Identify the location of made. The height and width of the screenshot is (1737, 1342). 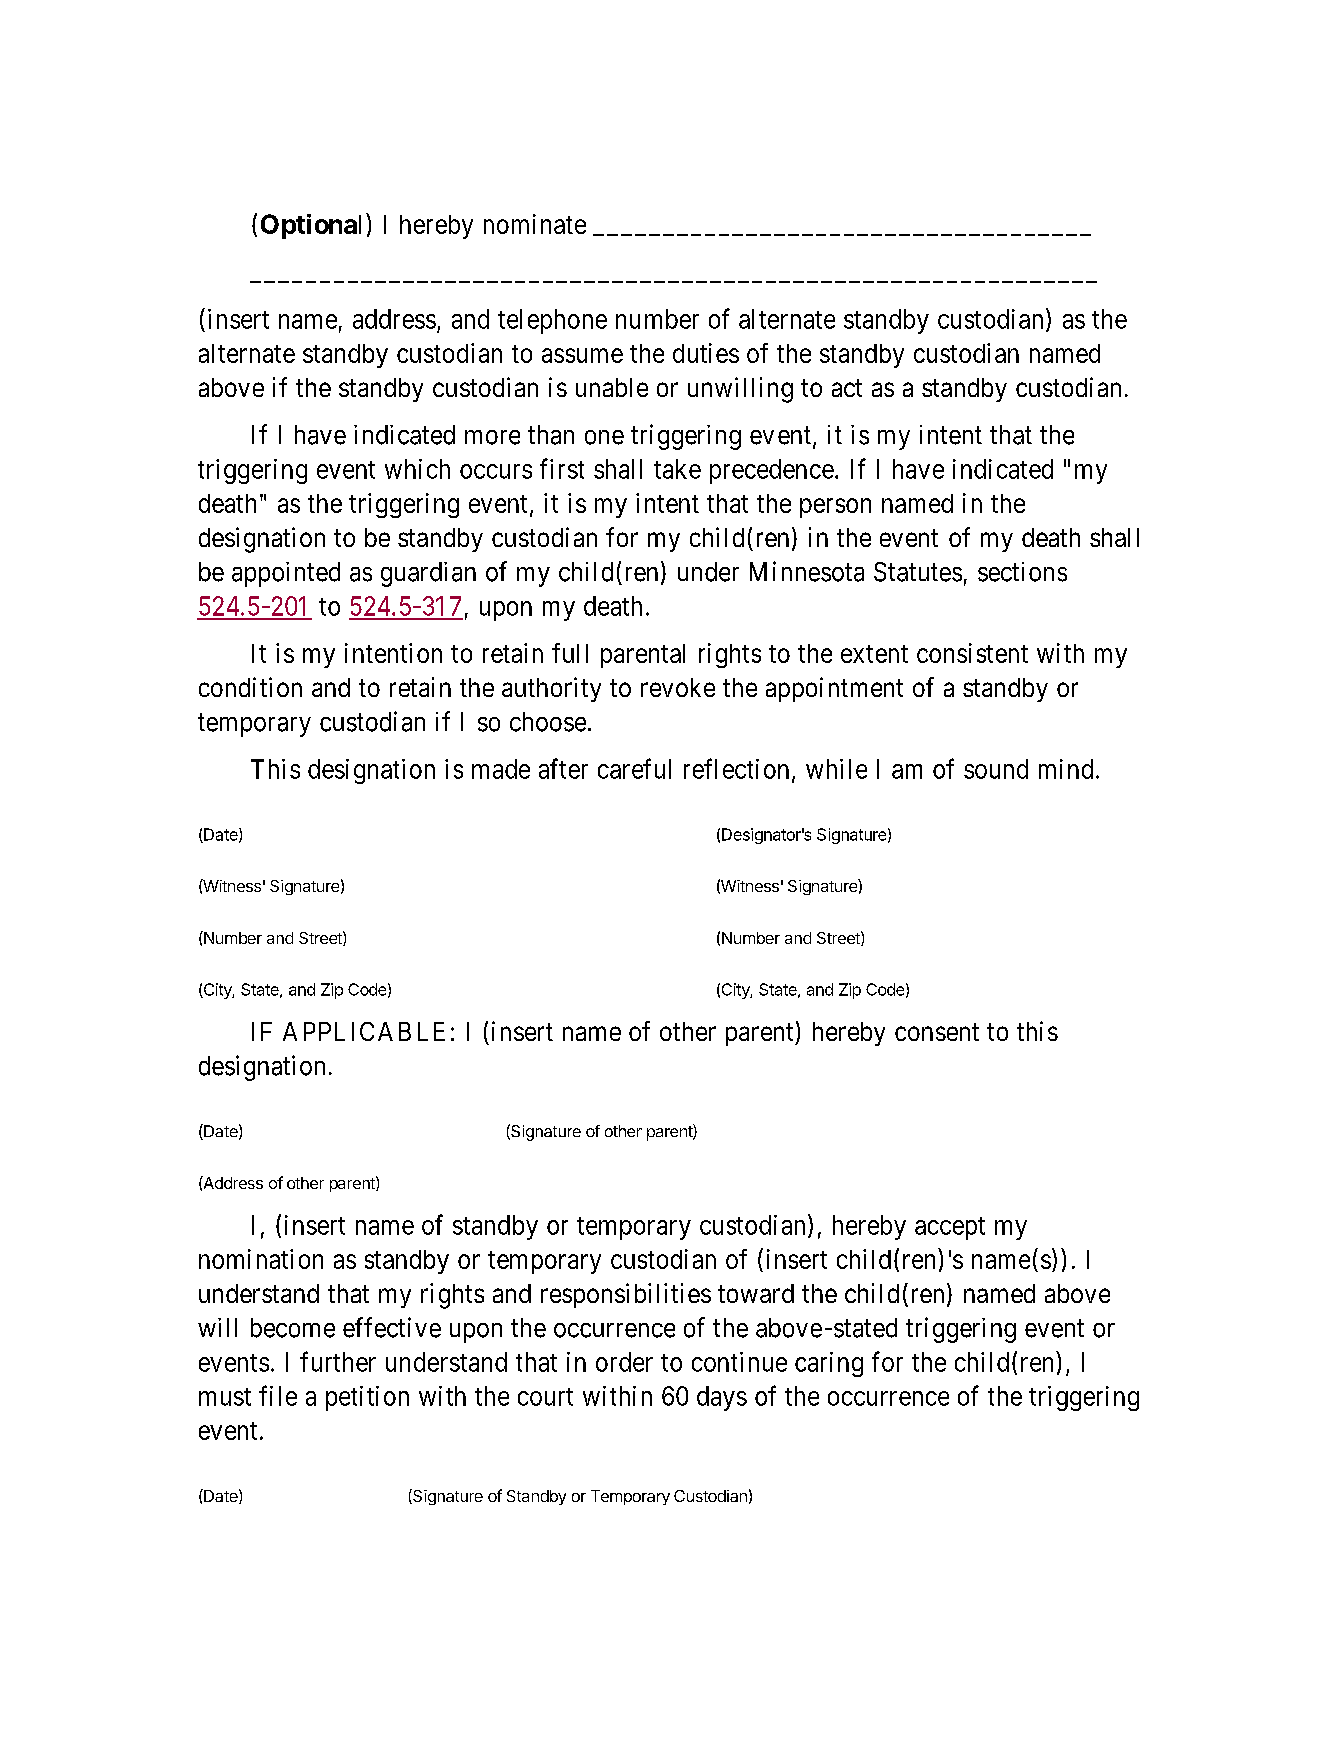
(501, 769).
